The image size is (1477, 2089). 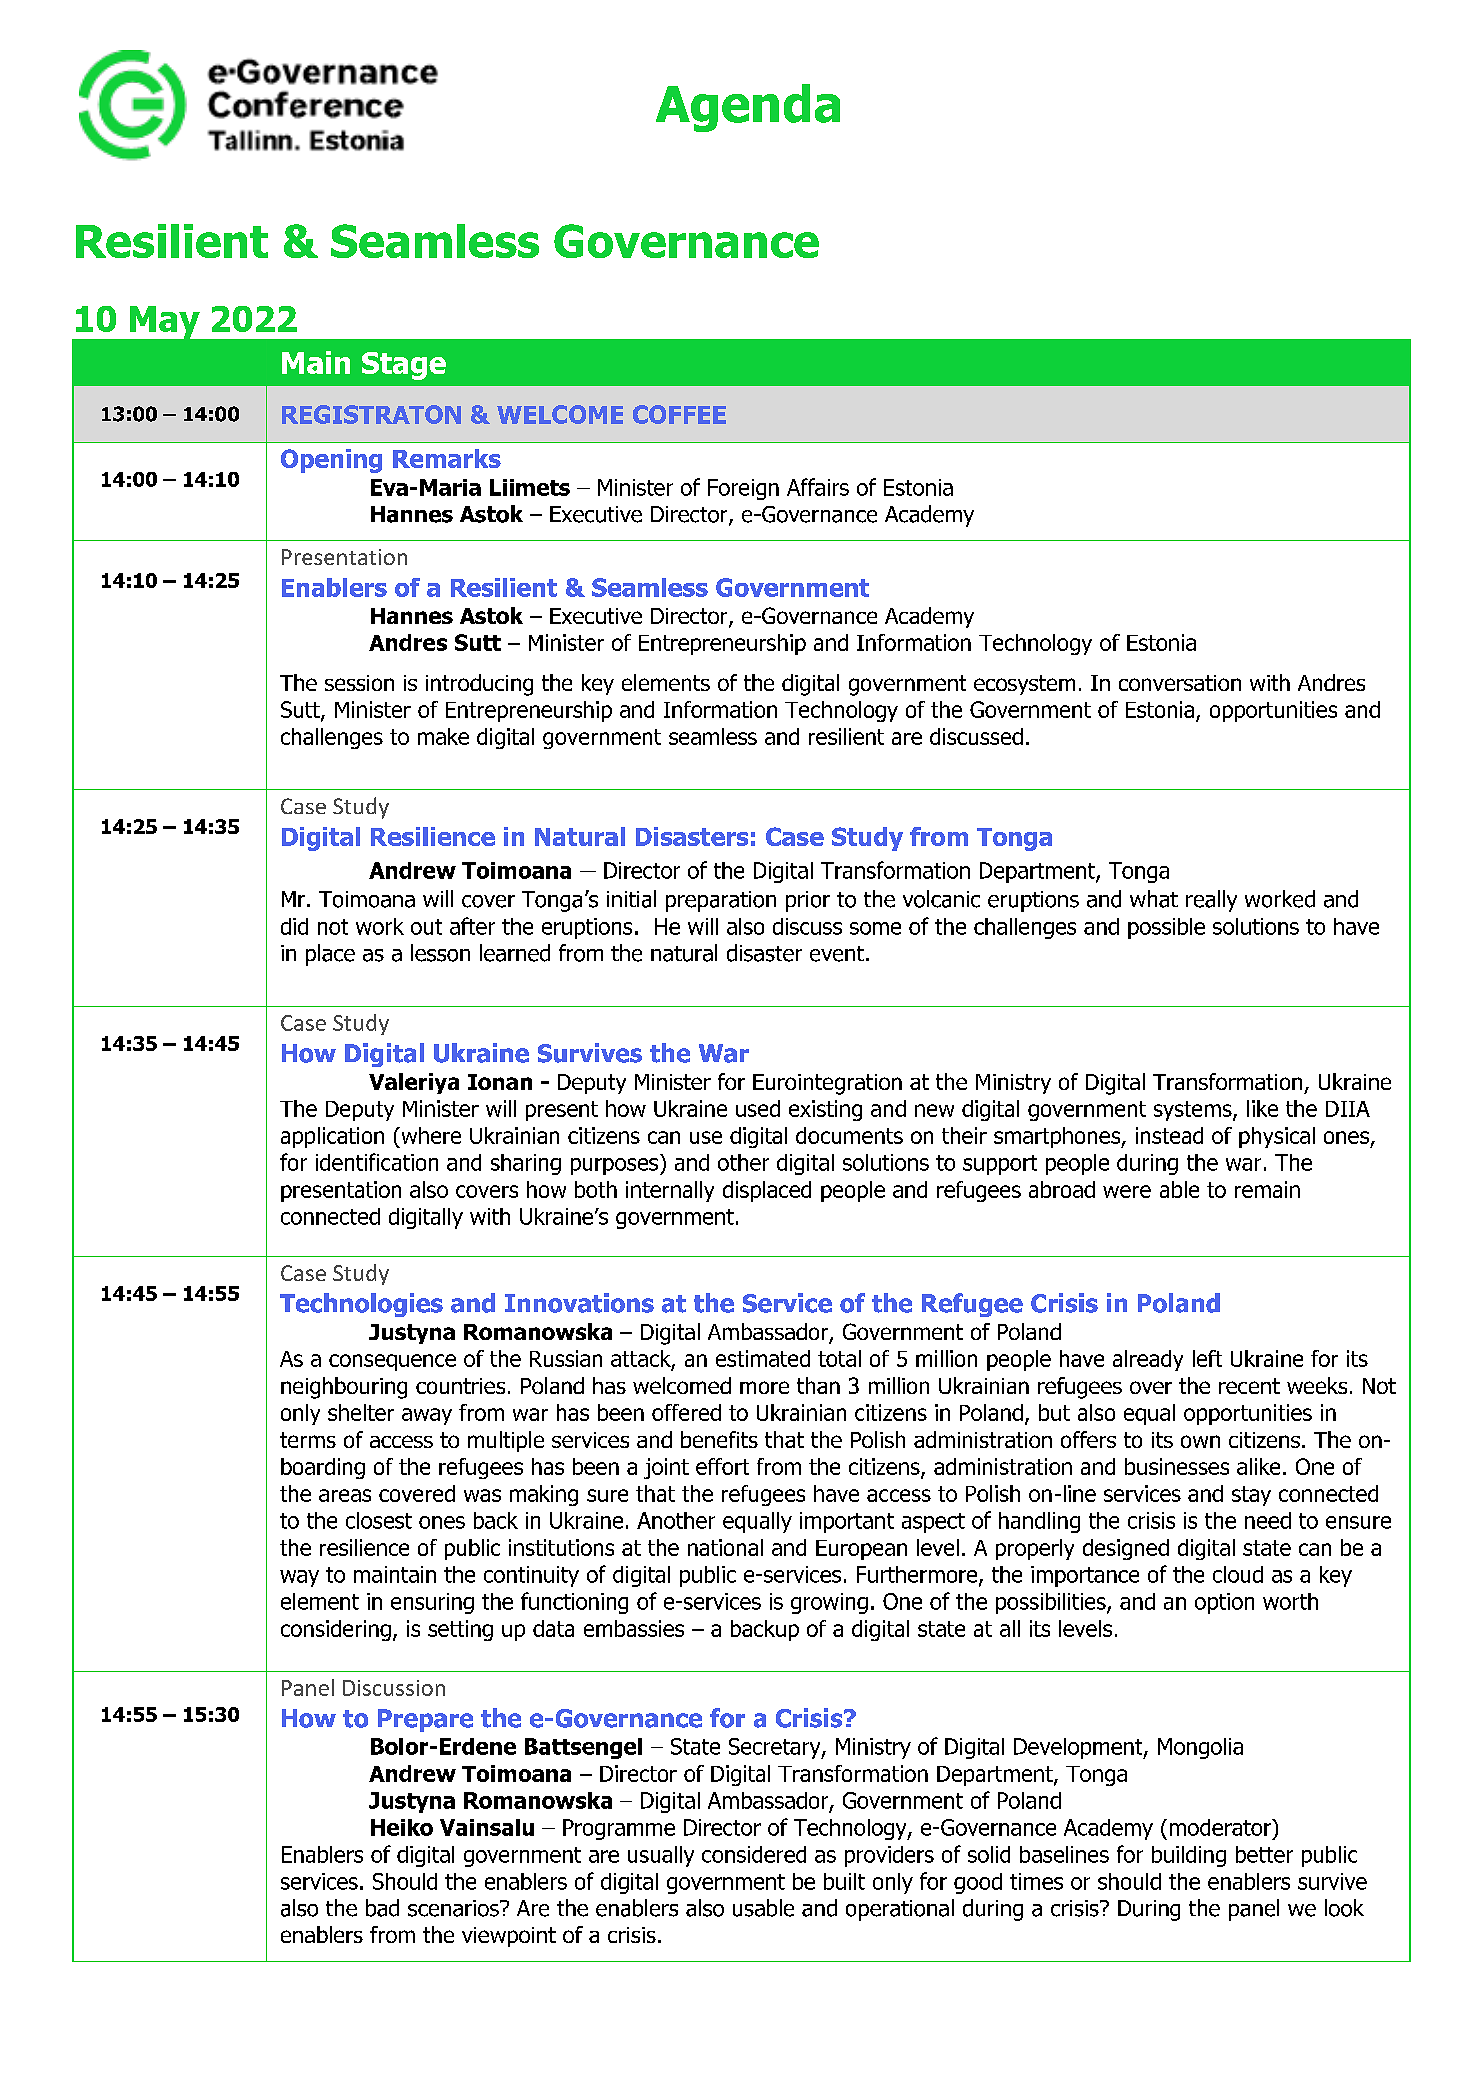 What do you see at coordinates (844, 1881) in the document?
I see `built` at bounding box center [844, 1881].
